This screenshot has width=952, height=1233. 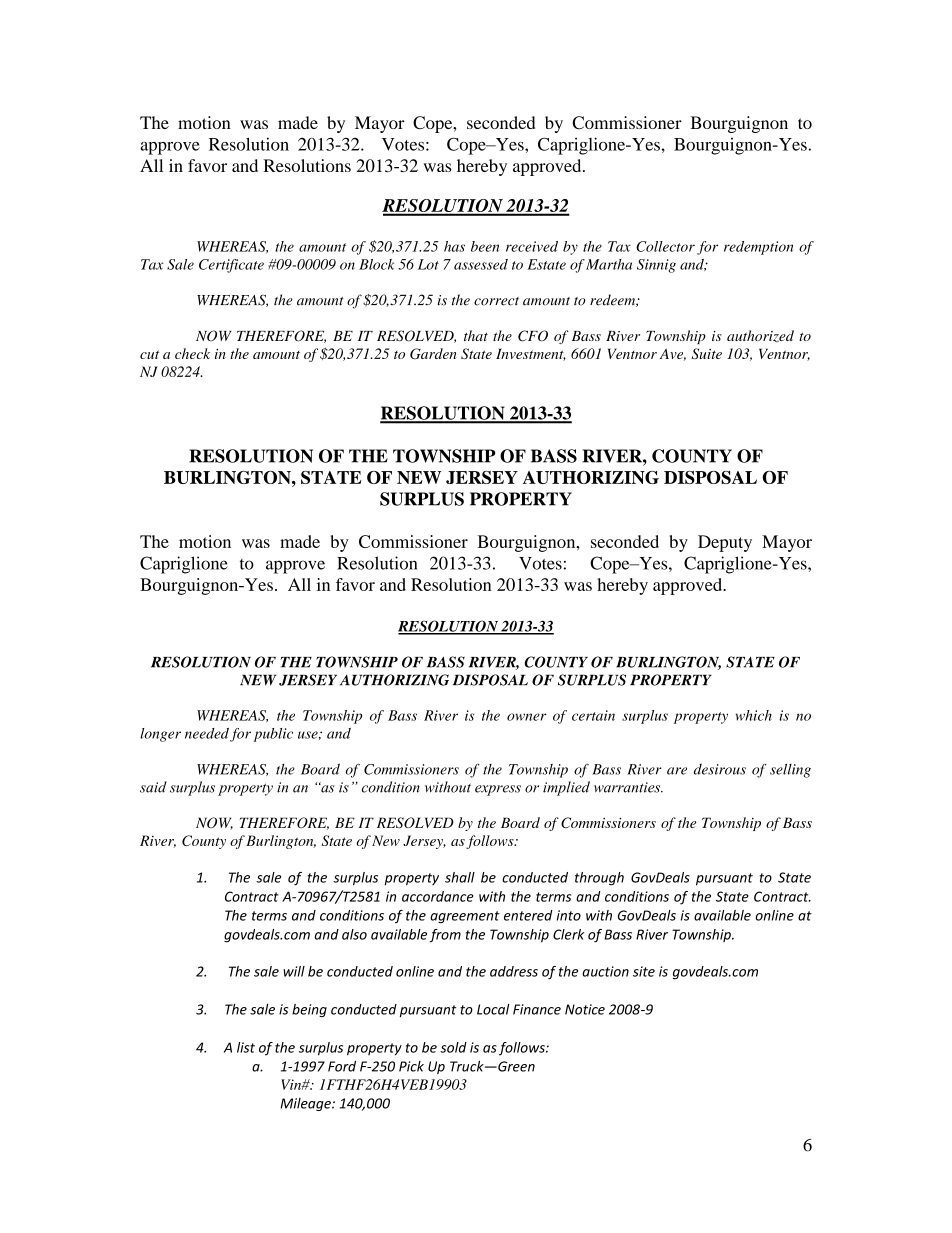 I want to click on assessed, so click(x=481, y=264).
